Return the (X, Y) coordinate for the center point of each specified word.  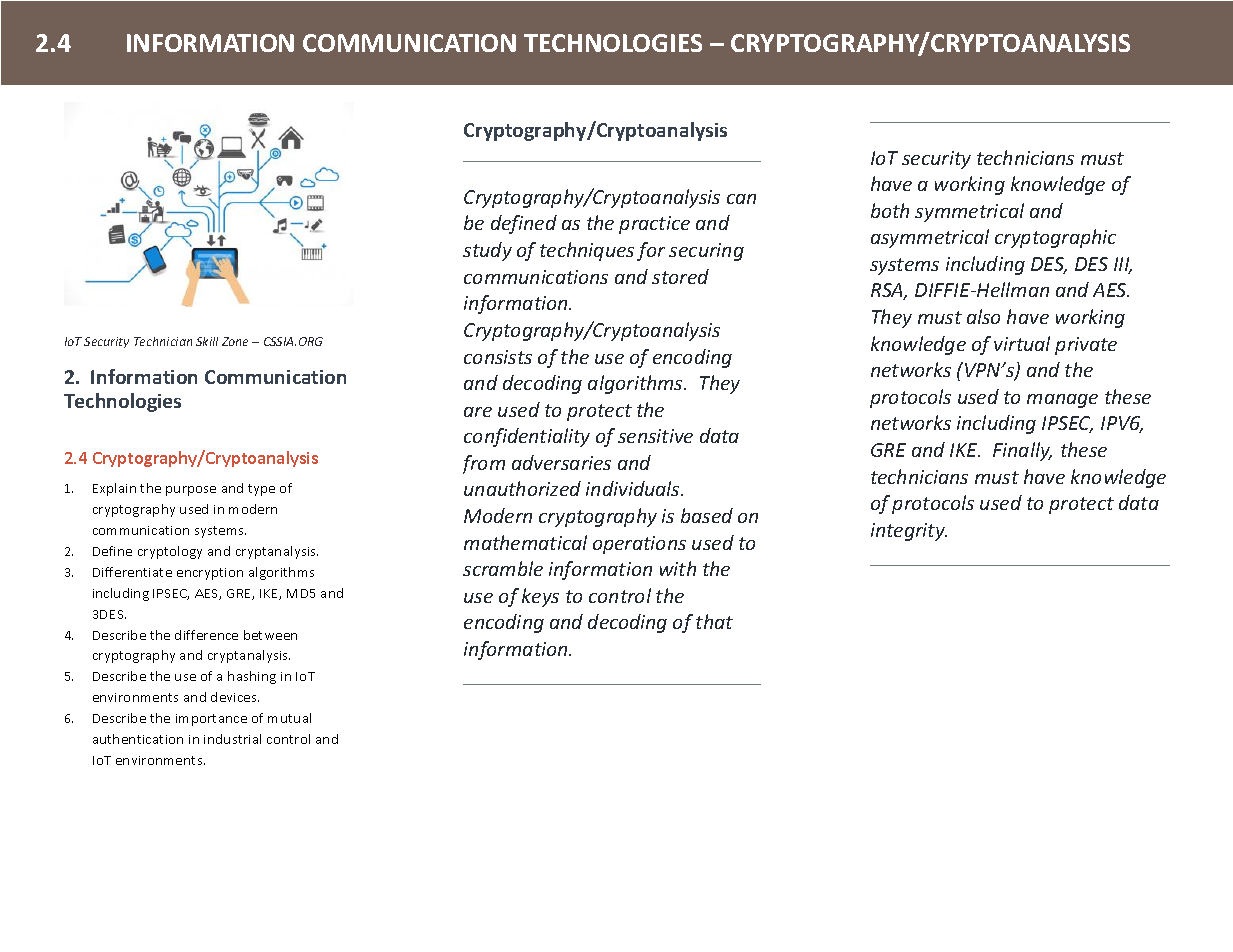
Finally (1022, 451)
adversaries (561, 462)
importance (211, 720)
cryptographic (1055, 238)
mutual (289, 718)
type (261, 490)
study (487, 251)
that (714, 621)
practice (654, 225)
